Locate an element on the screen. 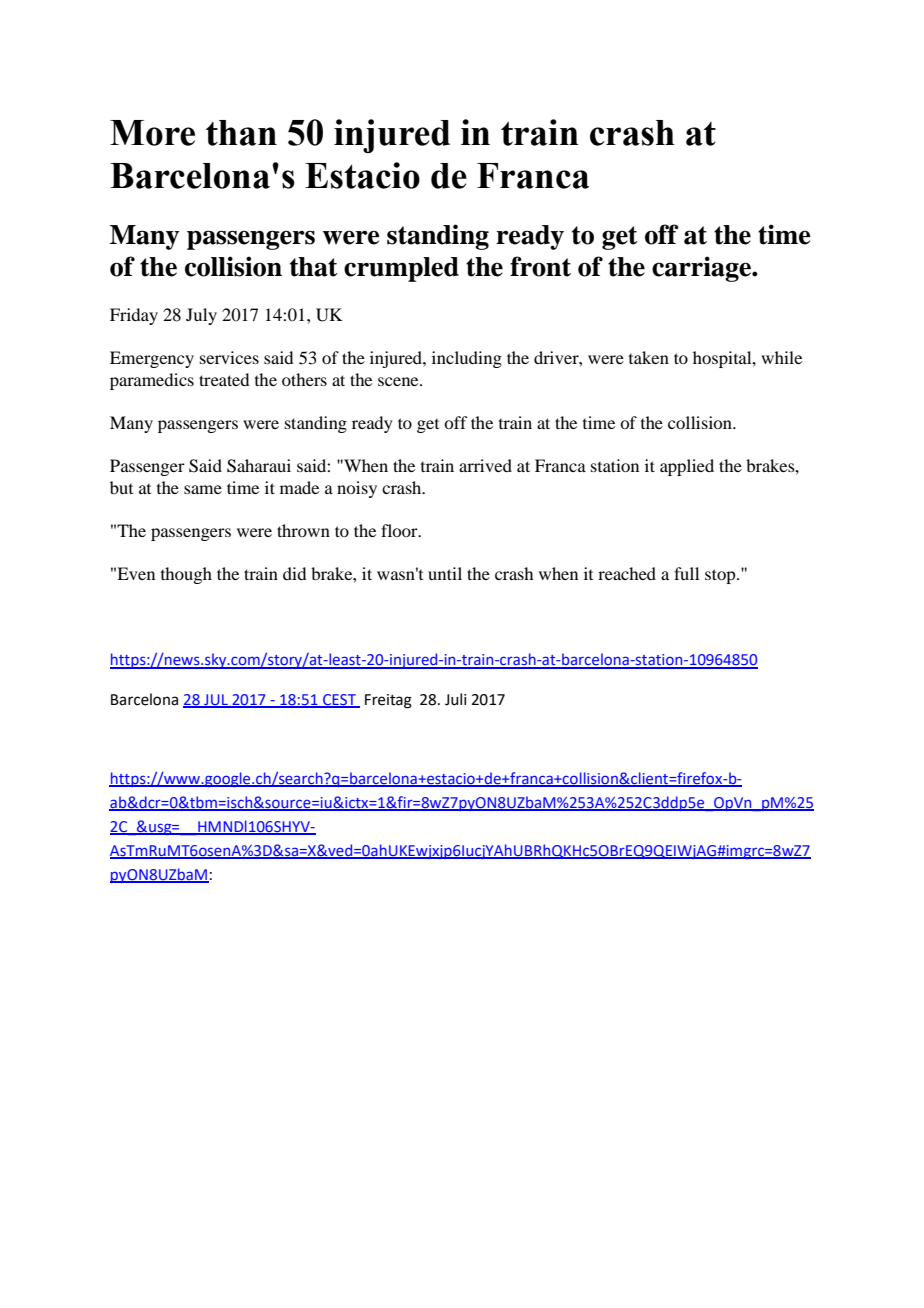 The height and width of the screenshot is (1308, 924). CEST is located at coordinates (339, 700).
